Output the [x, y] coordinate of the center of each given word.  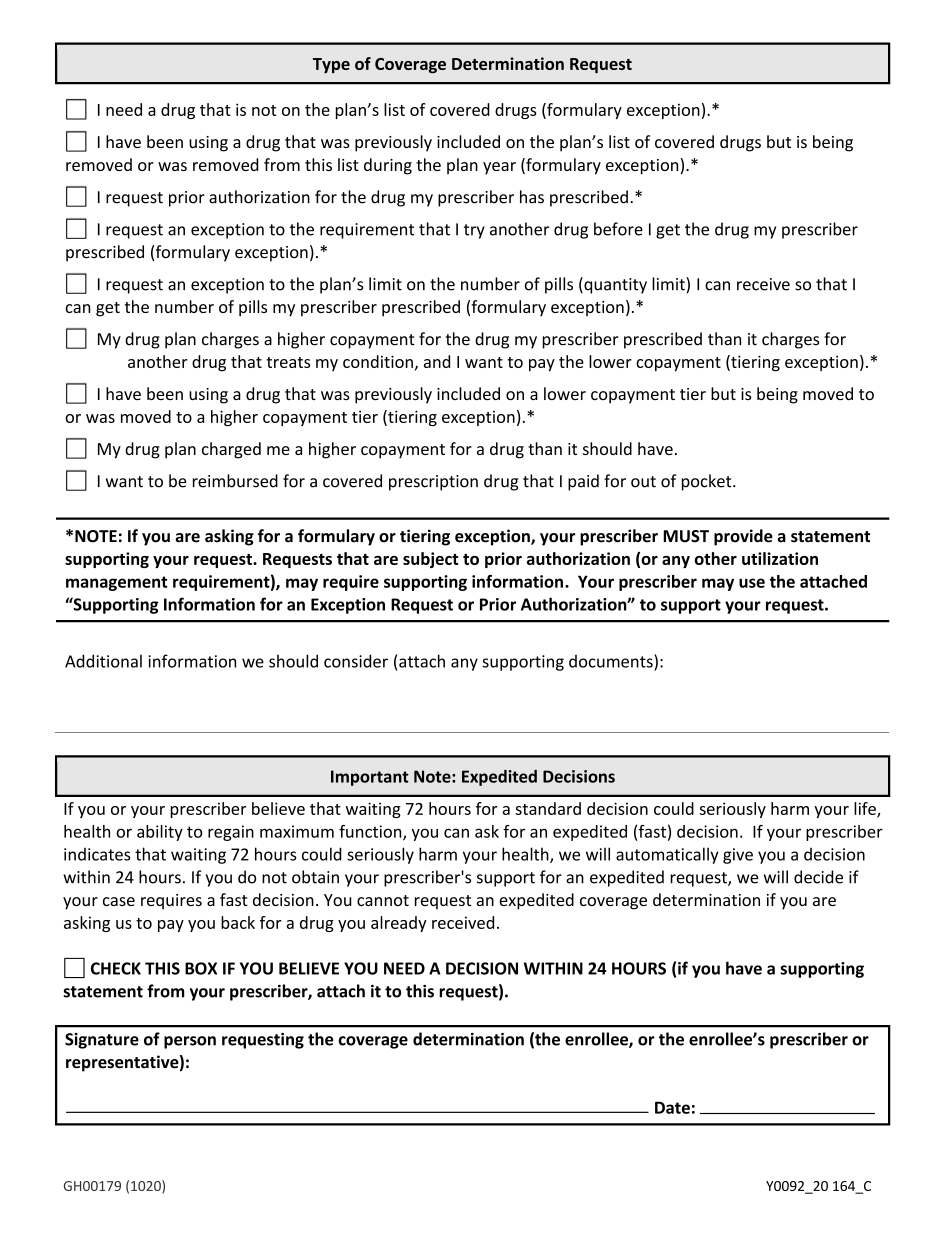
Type [331, 65]
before [618, 229]
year [499, 168]
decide [818, 877]
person [190, 1042]
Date [672, 1107]
